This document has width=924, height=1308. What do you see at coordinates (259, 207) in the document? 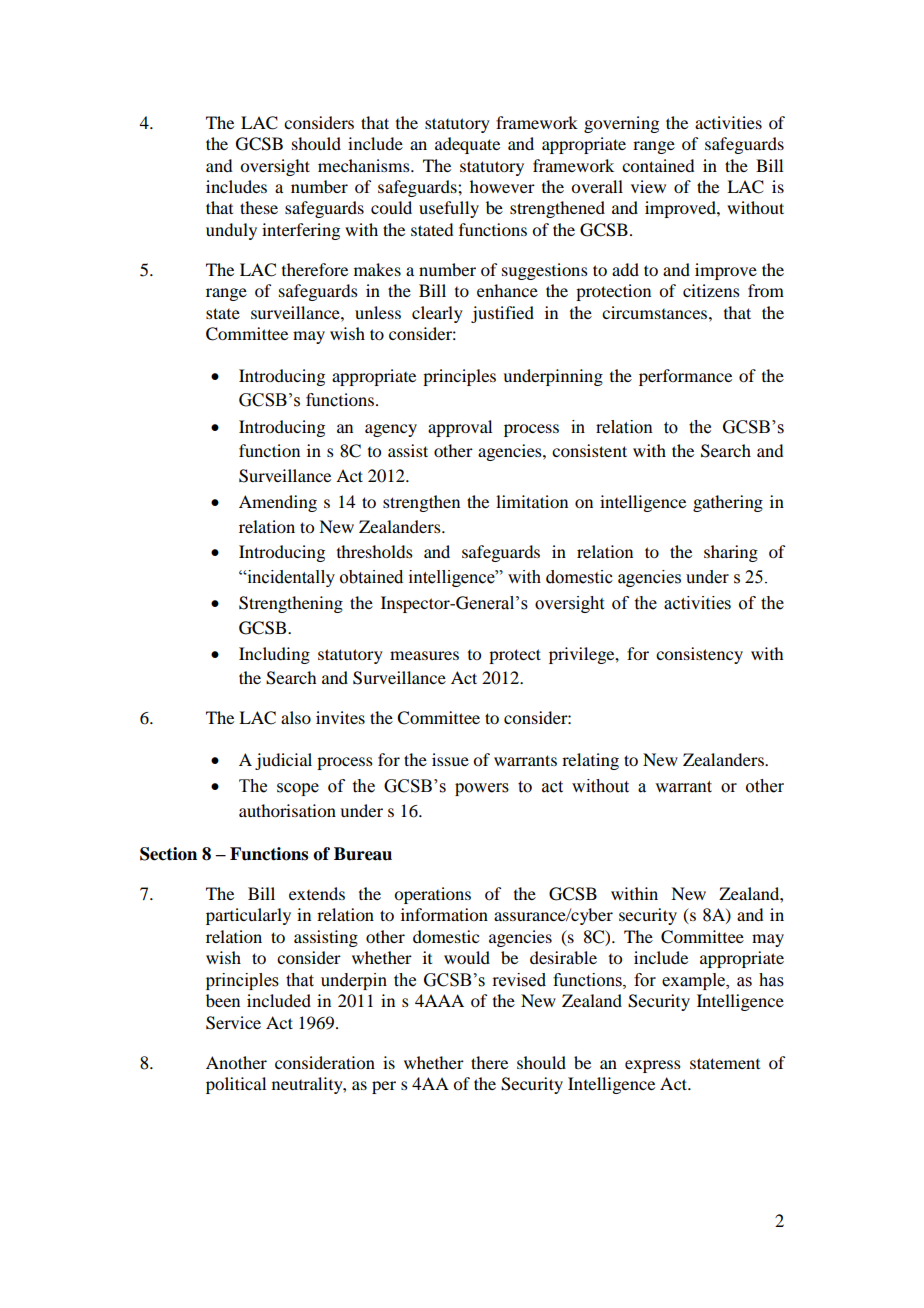
I see `these` at bounding box center [259, 207].
